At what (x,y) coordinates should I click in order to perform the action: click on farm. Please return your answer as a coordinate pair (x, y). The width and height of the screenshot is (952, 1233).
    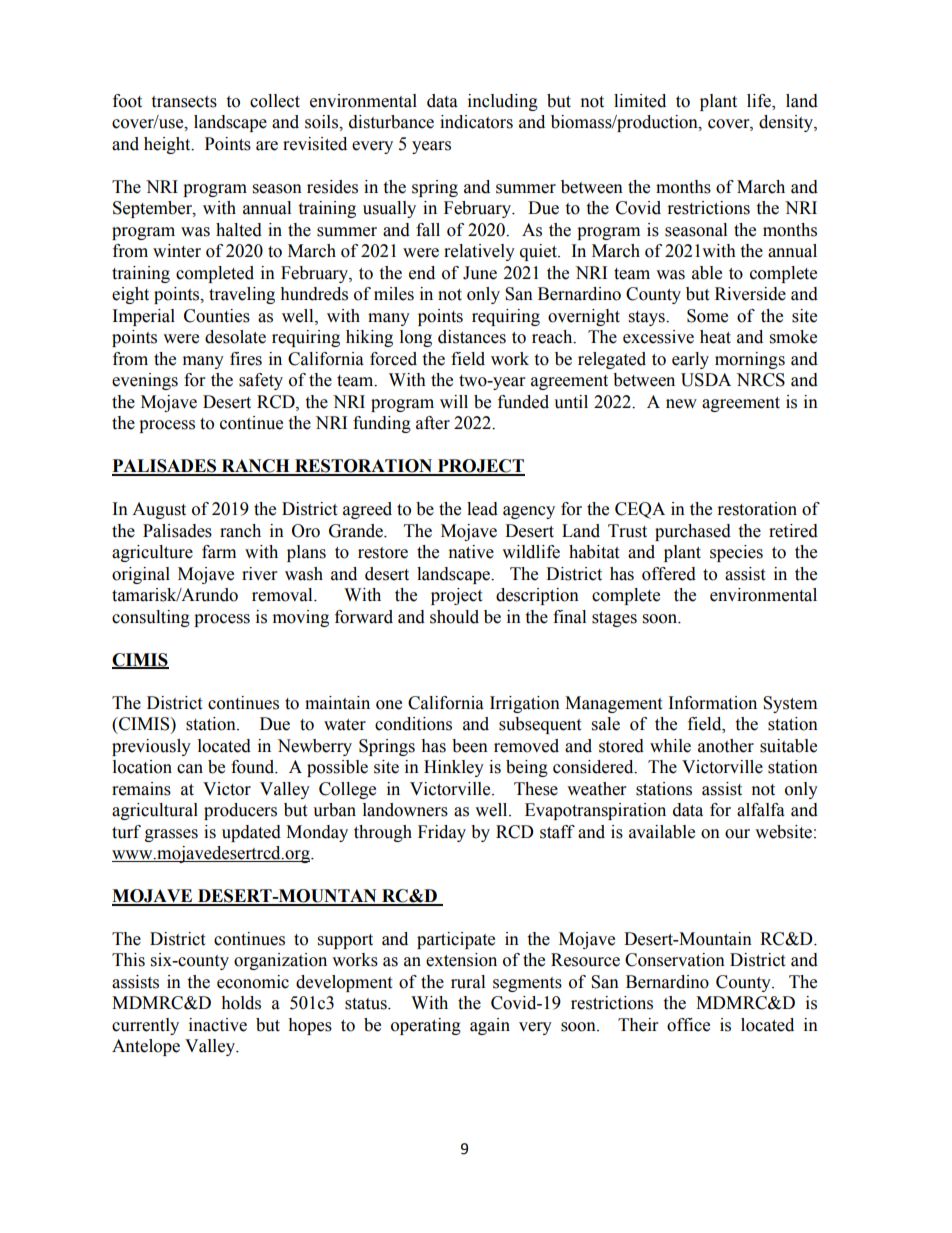
    Looking at the image, I should click on (219, 552).
